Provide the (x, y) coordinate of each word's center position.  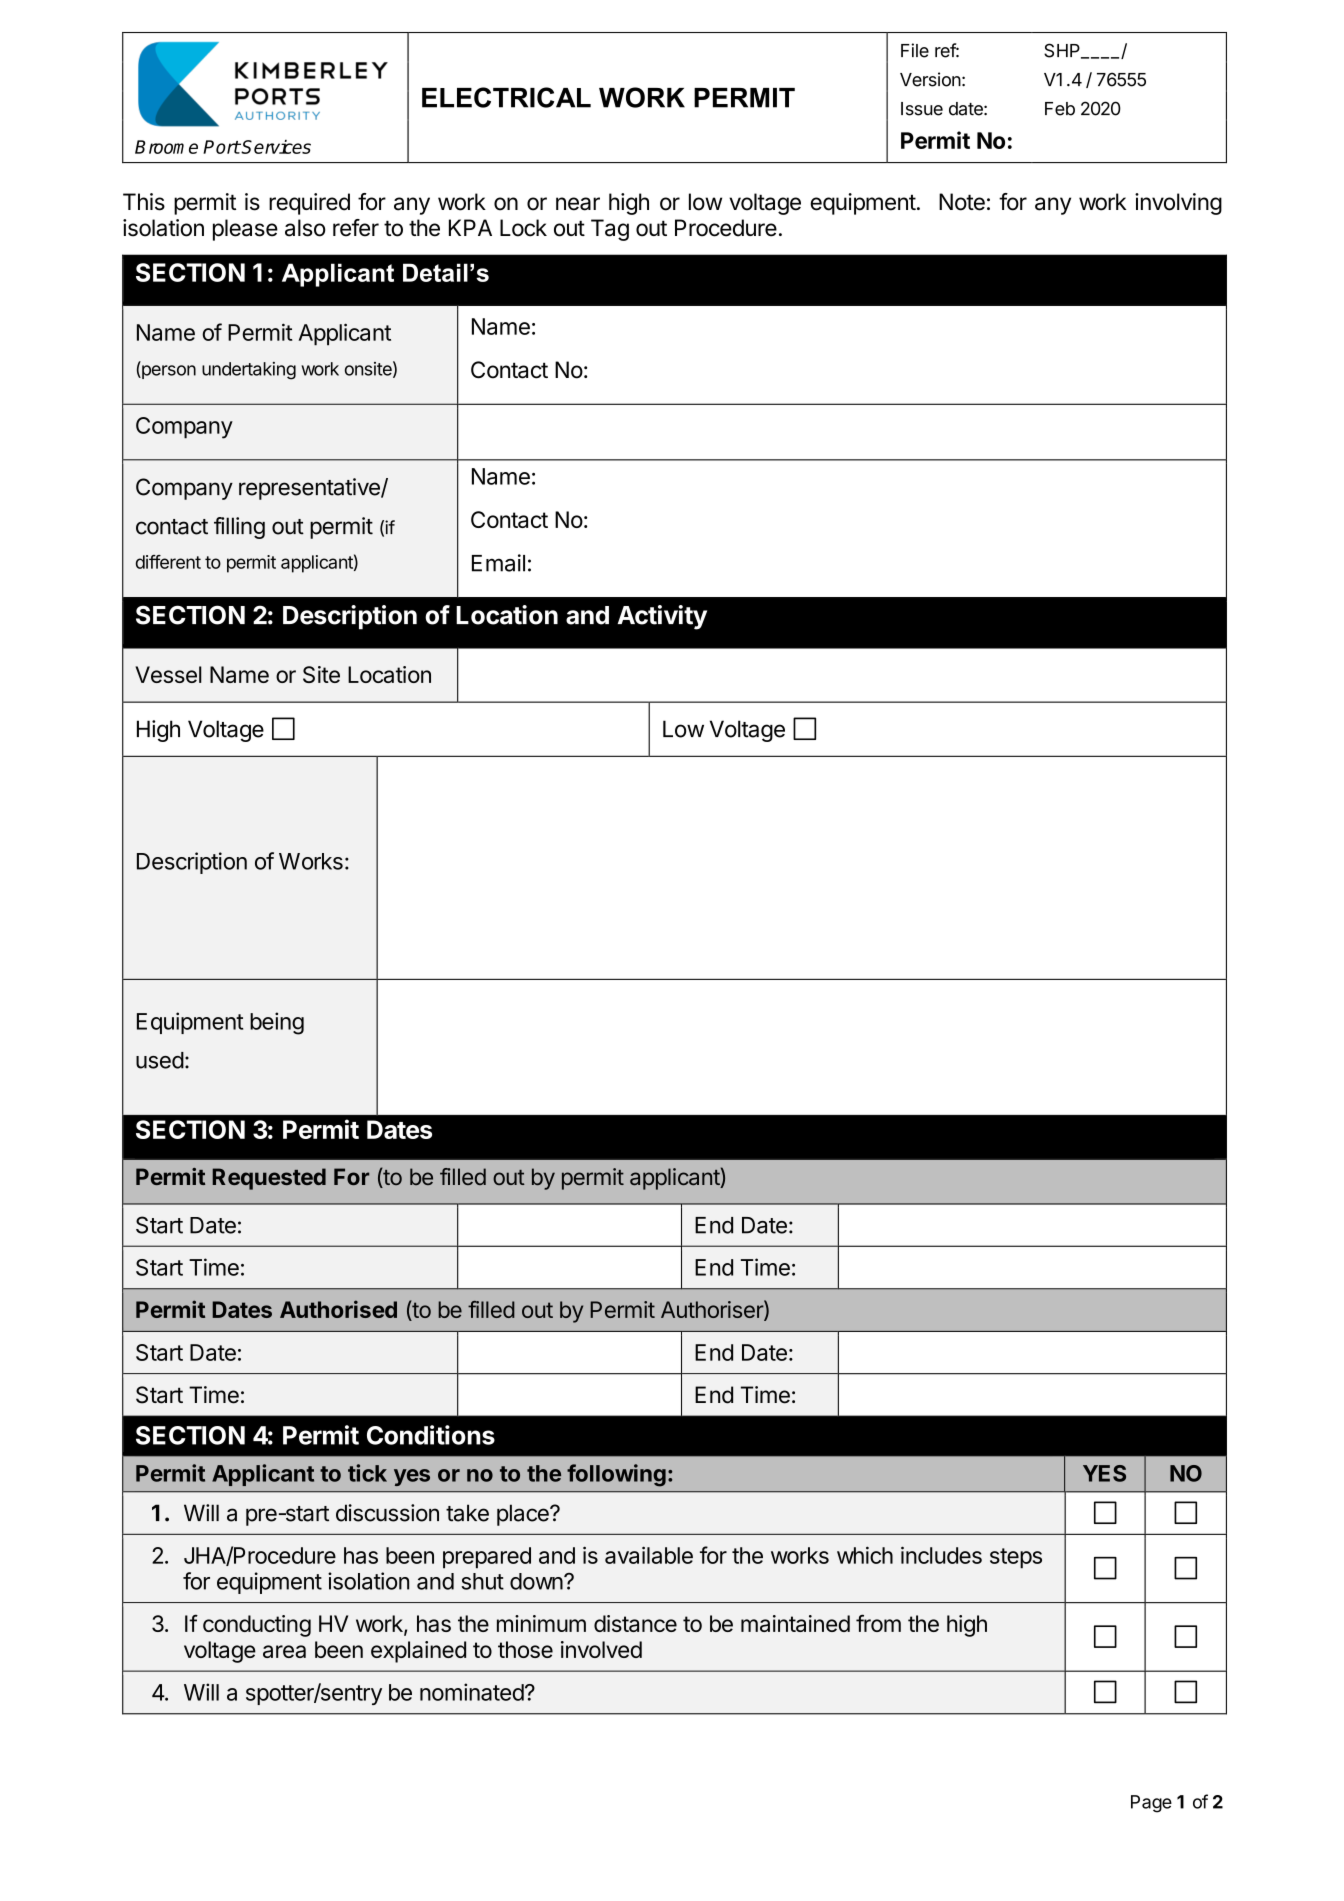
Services (275, 147)
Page (1151, 1804)
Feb (1060, 109)
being (277, 1023)
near (578, 204)
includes (941, 1555)
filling (239, 528)
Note (962, 202)
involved (601, 1649)
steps (1016, 1558)
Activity (662, 617)
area (284, 1651)
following (616, 1475)
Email (498, 563)
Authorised (338, 1309)
